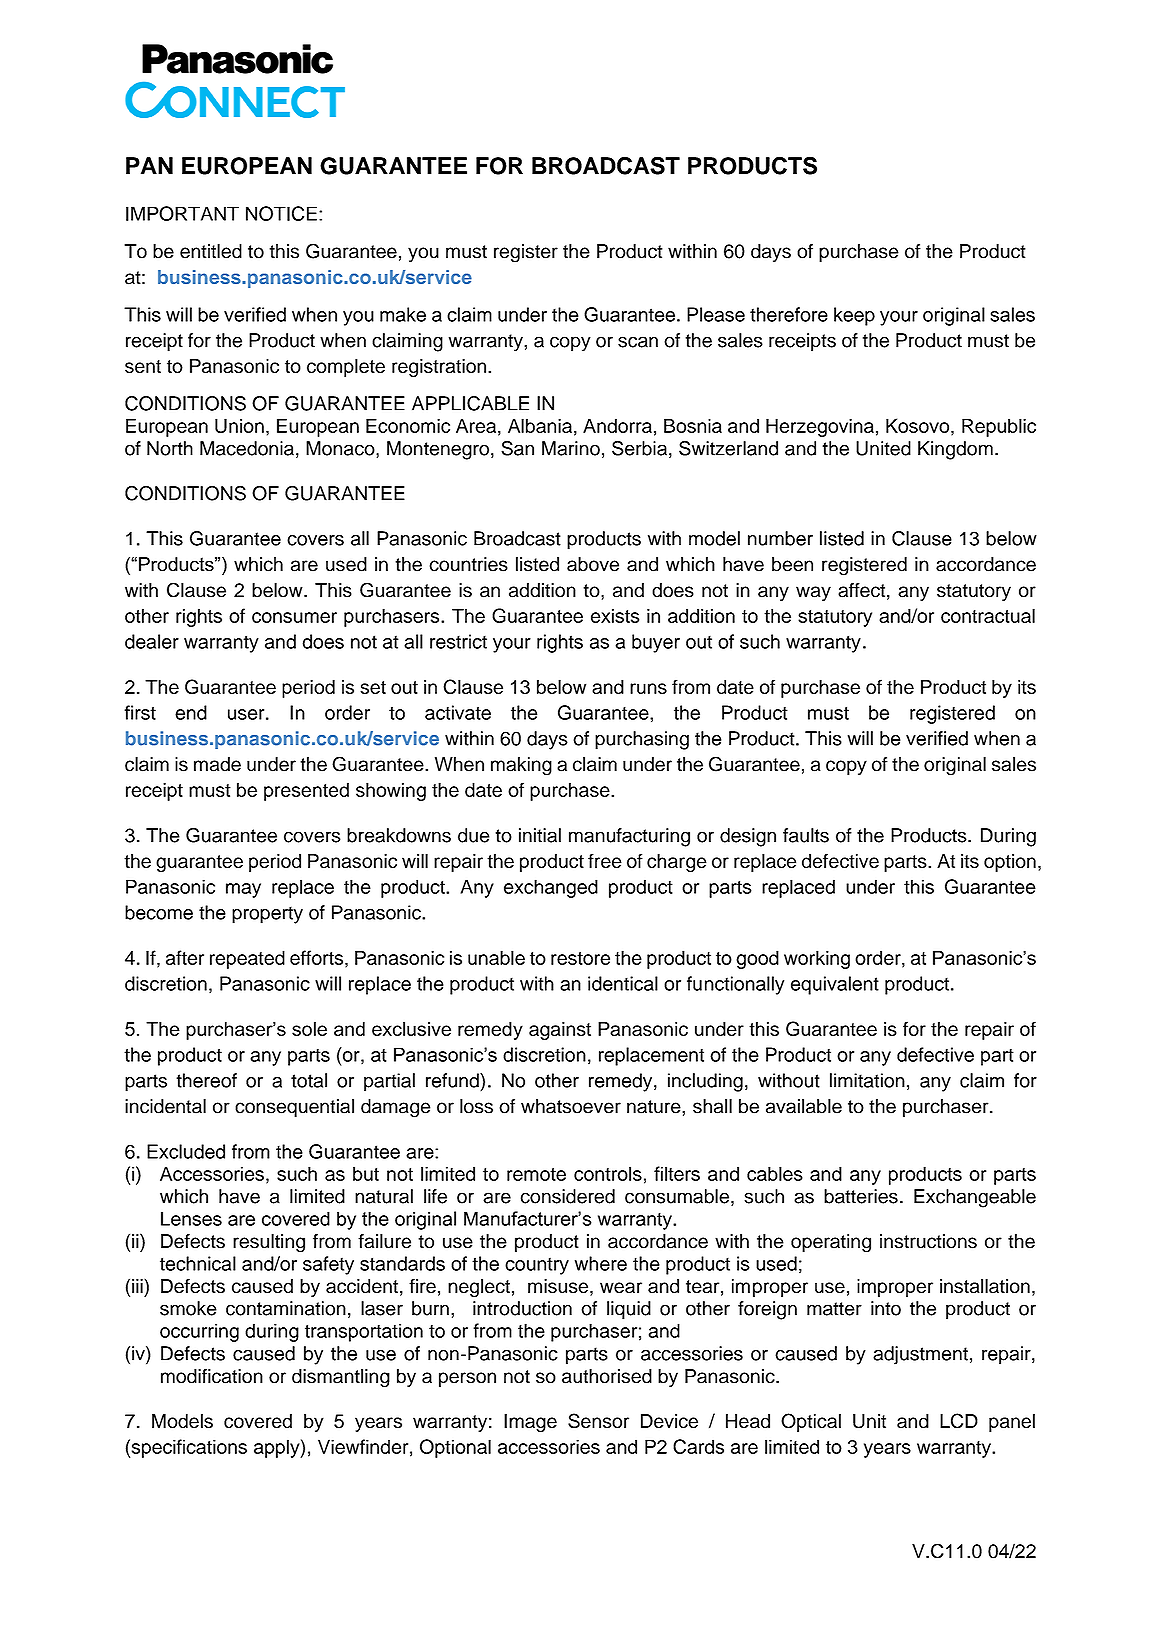 This screenshot has height=1641, width=1161. Describe the element at coordinates (211, 251) in the screenshot. I see `entitled` at that location.
